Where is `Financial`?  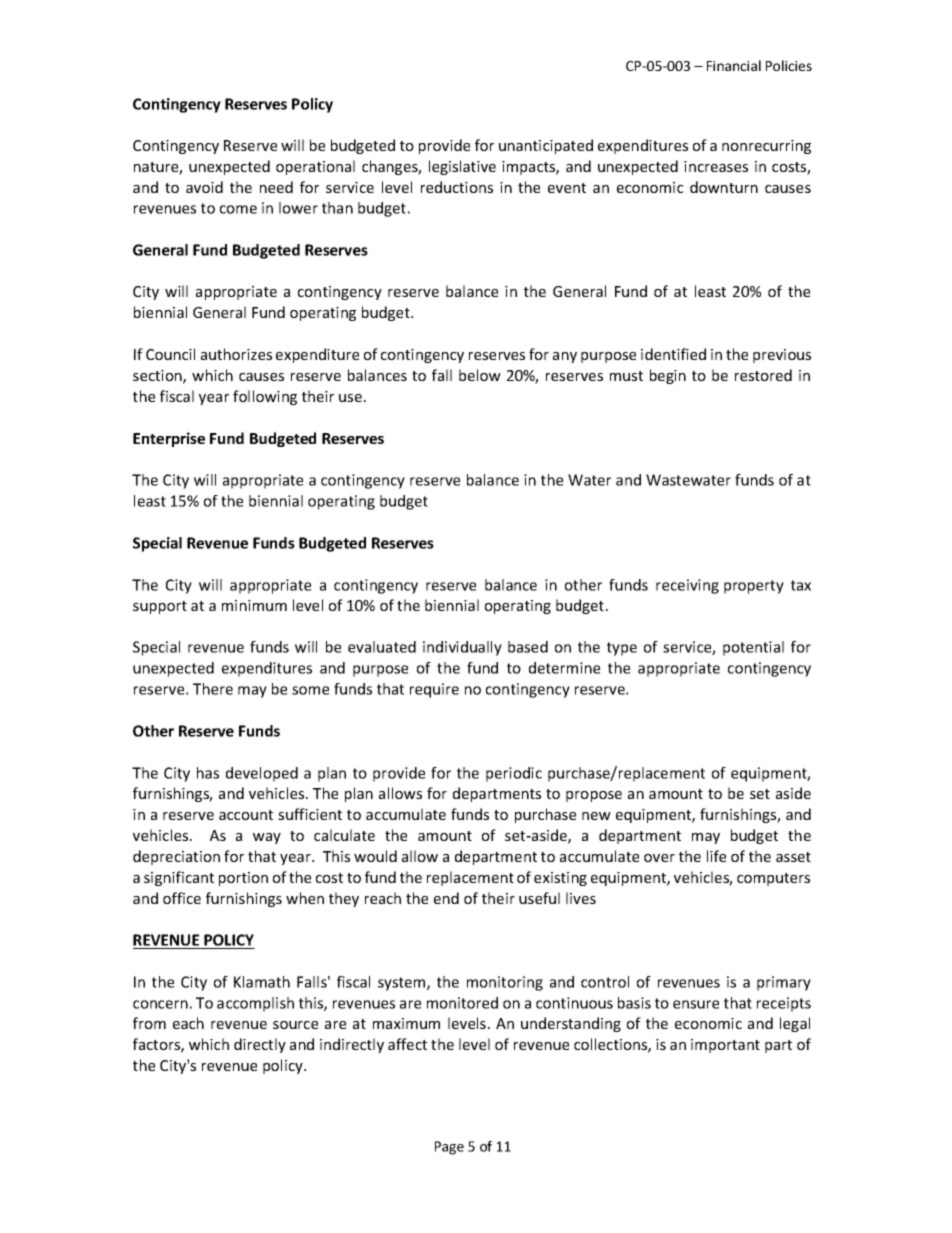 Financial is located at coordinates (734, 65).
